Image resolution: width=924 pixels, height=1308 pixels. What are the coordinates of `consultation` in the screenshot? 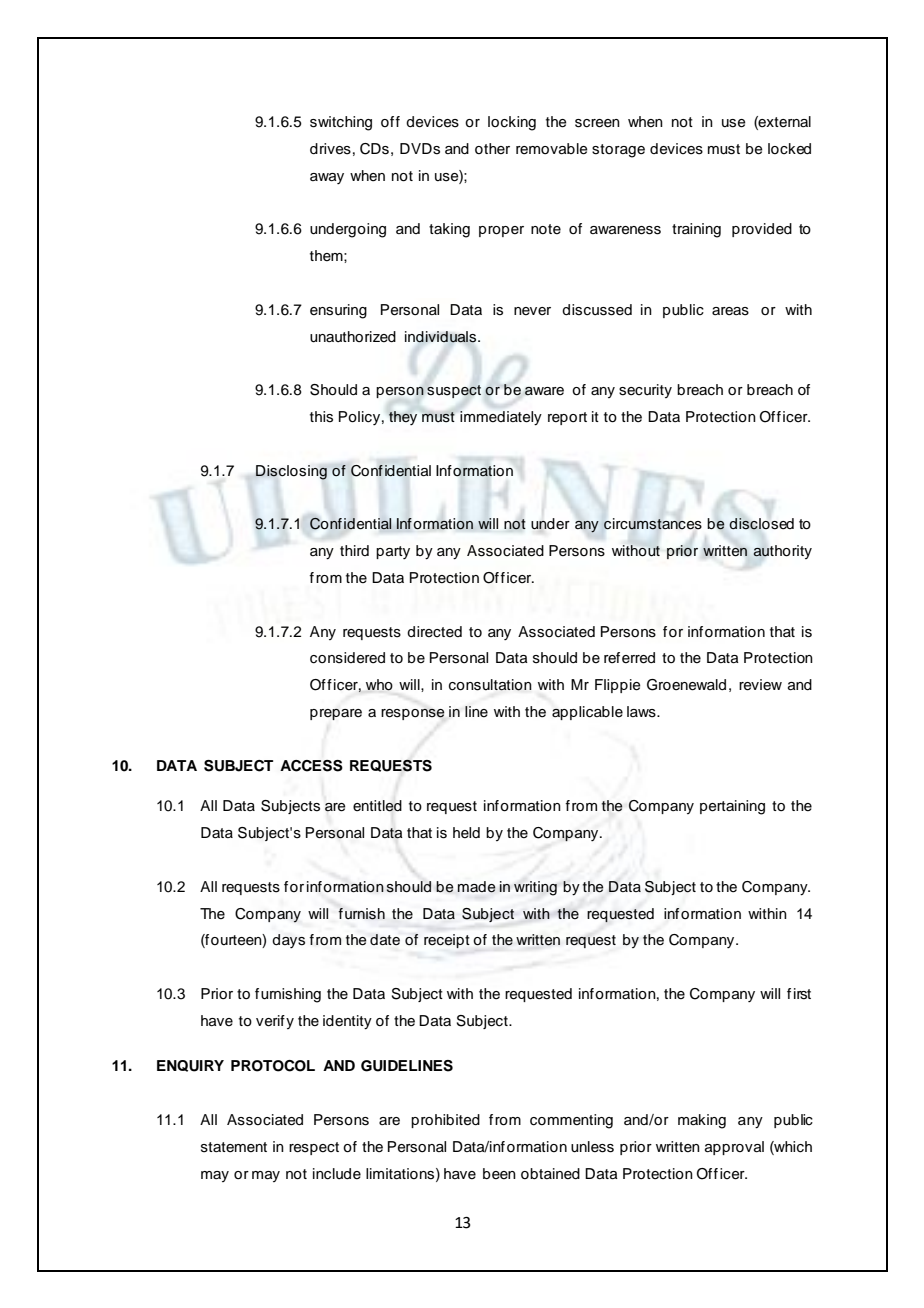 It's located at (490, 685).
